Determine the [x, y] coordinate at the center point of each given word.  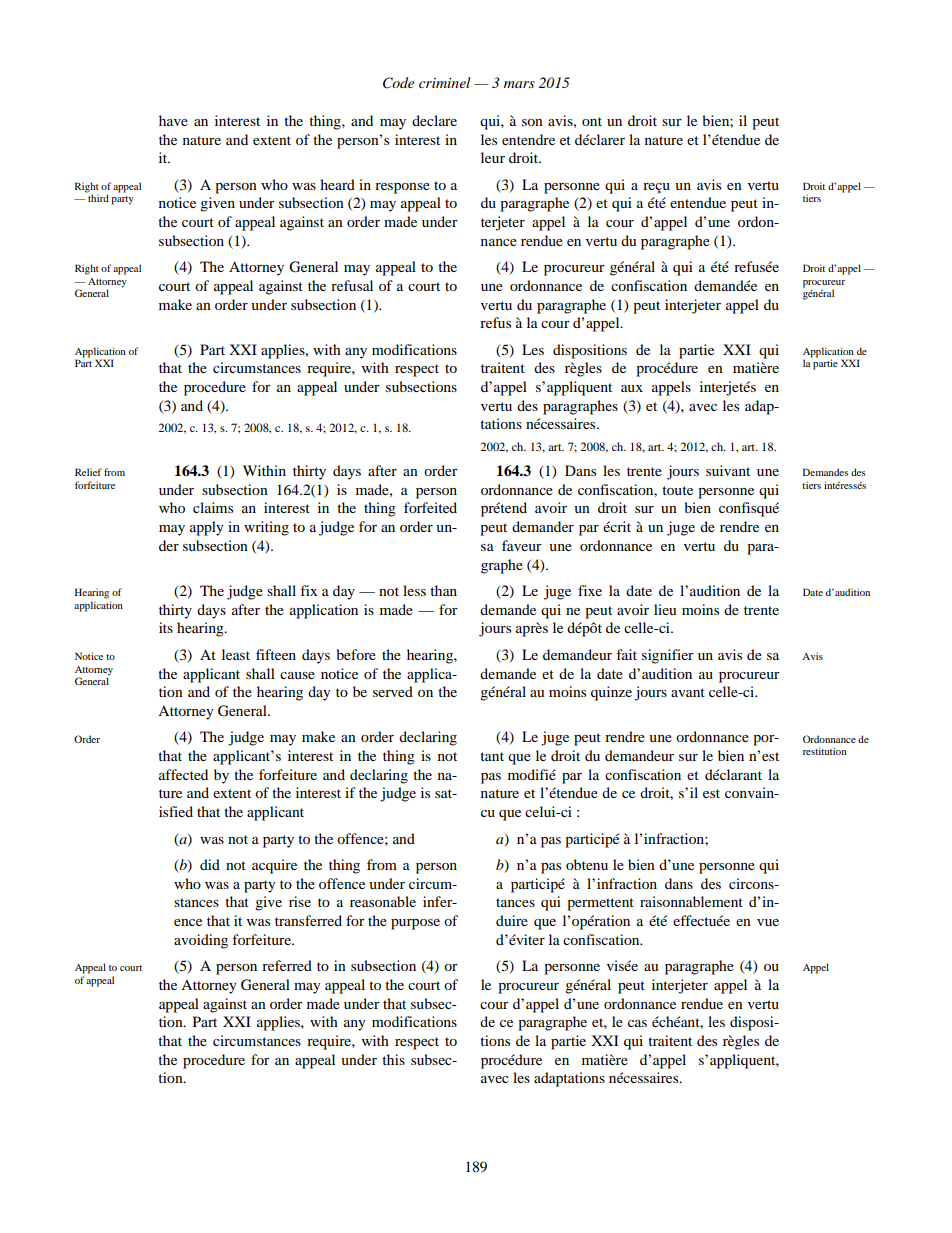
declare [434, 120]
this [393, 1059]
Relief [88, 472]
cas [637, 1023]
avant [688, 692]
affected [183, 774]
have [173, 120]
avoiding [201, 941]
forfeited [430, 507]
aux [632, 388]
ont [592, 121]
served [393, 691]
